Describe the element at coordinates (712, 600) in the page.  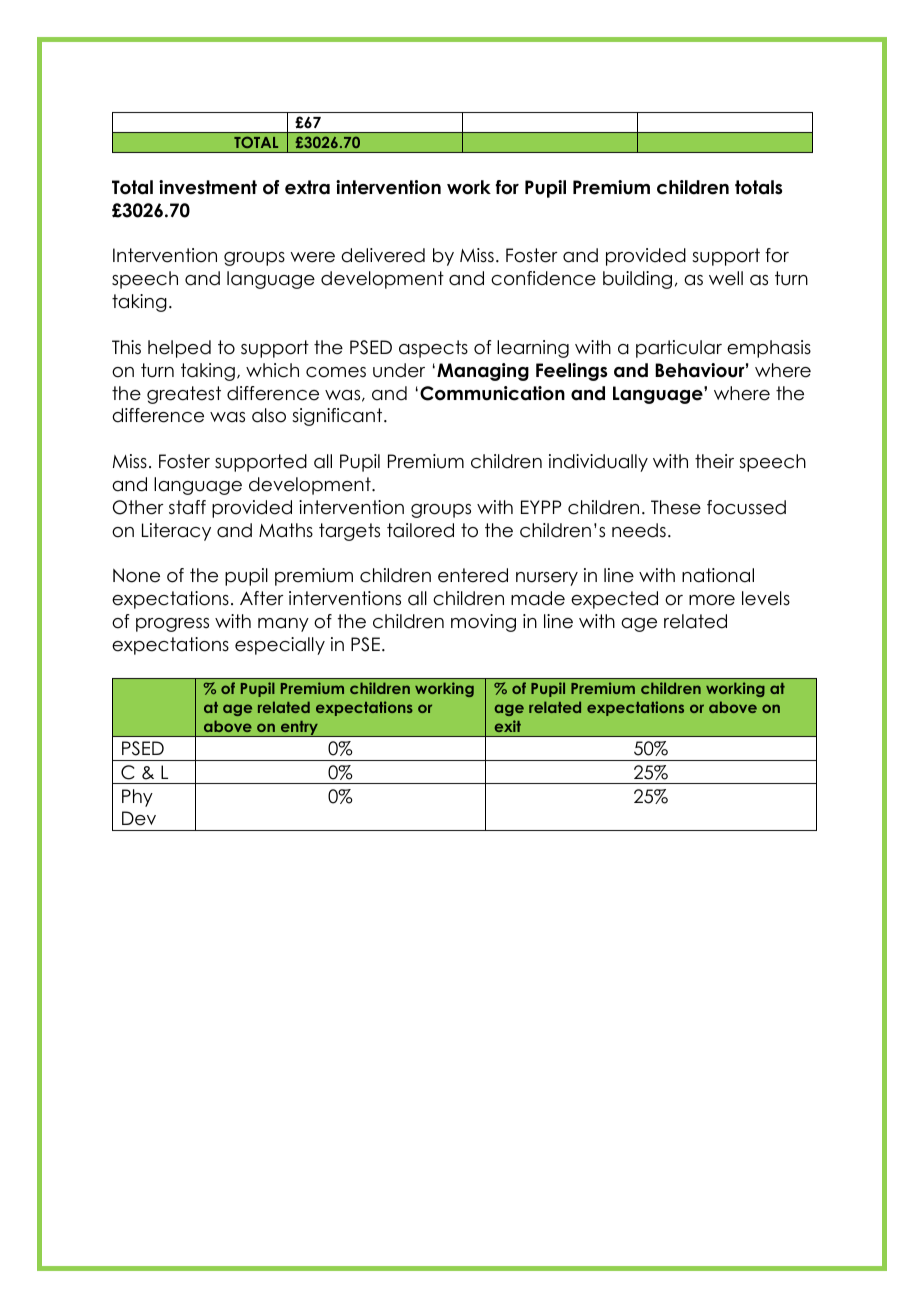
I see `more` at that location.
